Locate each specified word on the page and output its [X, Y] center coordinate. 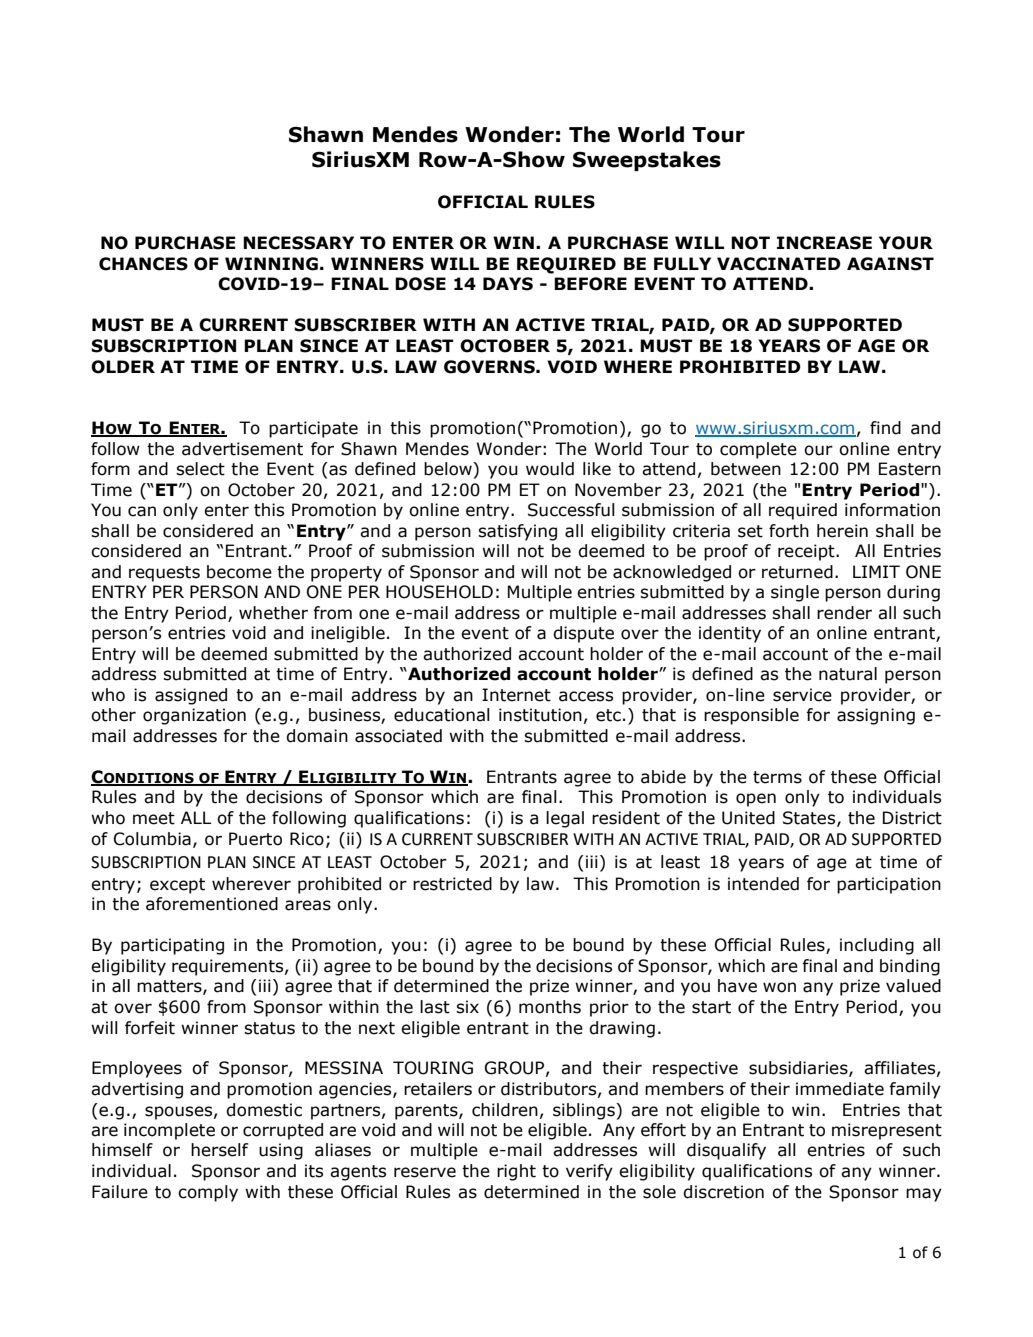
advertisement [242, 449]
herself [219, 1150]
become [239, 572]
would [550, 469]
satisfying [517, 532]
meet [154, 818]
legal [565, 819]
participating [172, 946]
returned [797, 572]
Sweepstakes [647, 161]
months [550, 1007]
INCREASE [824, 243]
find [885, 428]
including [877, 946]
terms [777, 777]
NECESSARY [298, 243]
